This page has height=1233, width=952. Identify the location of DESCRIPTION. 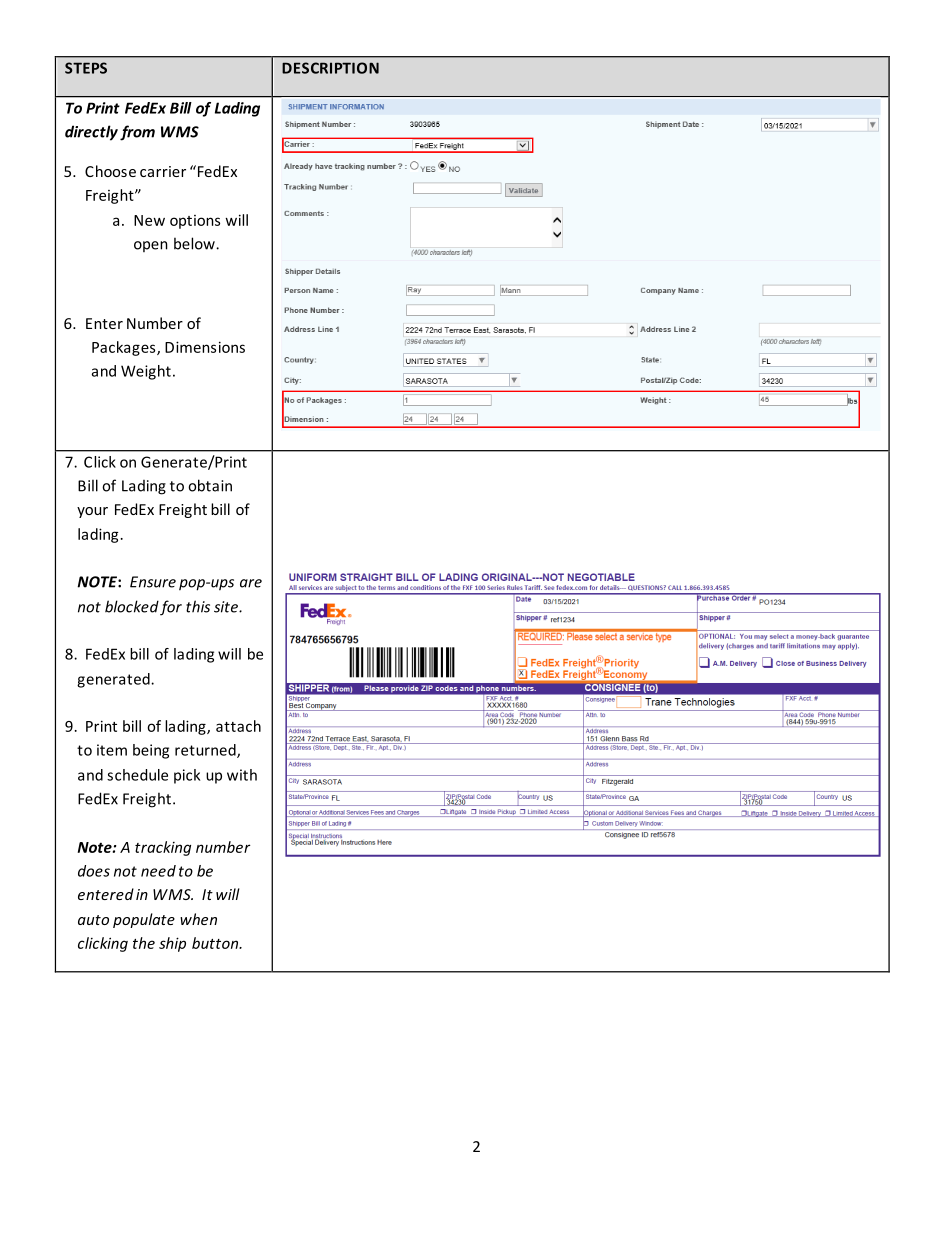
(330, 68).
